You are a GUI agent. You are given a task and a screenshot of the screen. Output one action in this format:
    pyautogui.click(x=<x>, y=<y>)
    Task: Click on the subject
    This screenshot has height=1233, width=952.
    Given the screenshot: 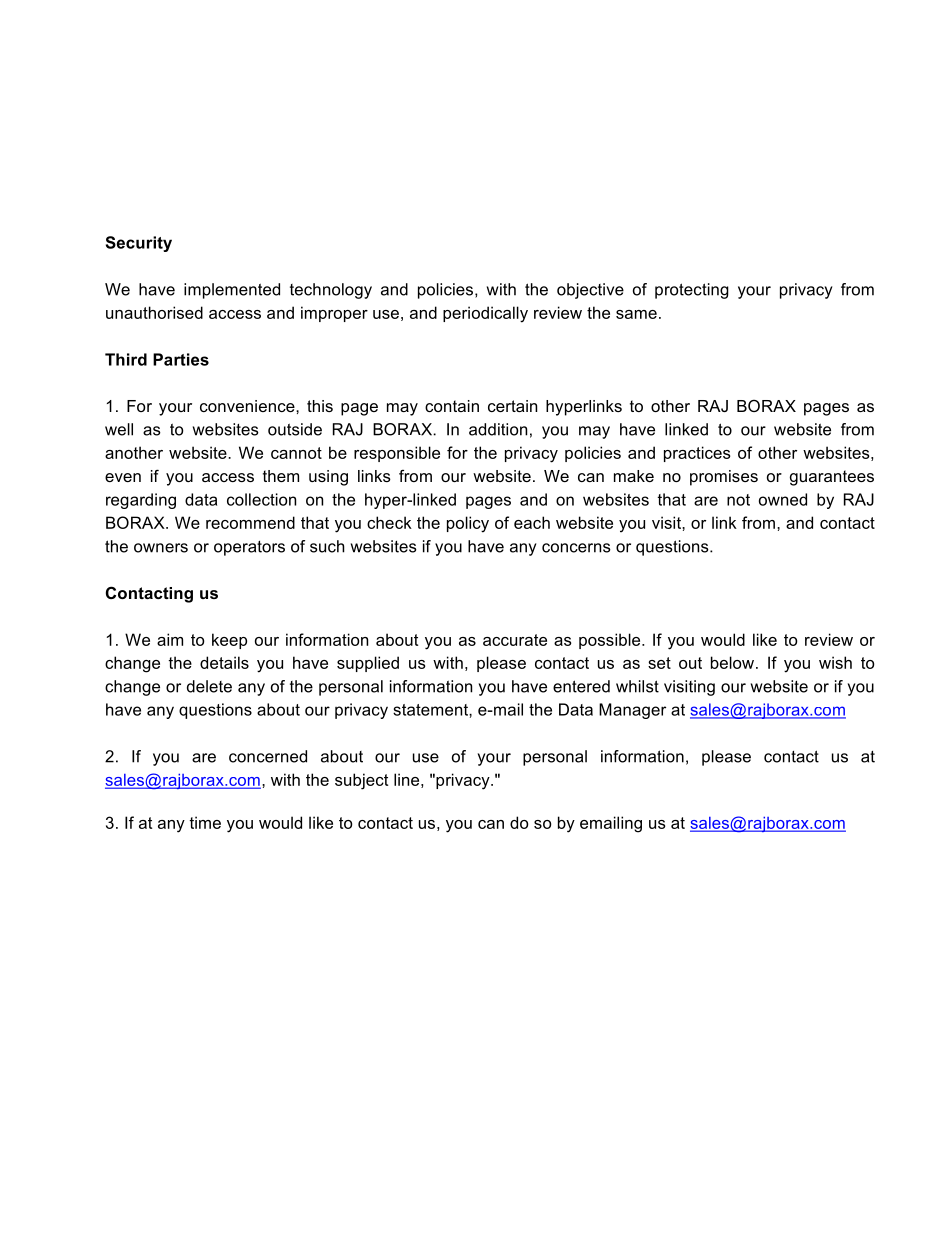 What is the action you would take?
    pyautogui.click(x=361, y=781)
